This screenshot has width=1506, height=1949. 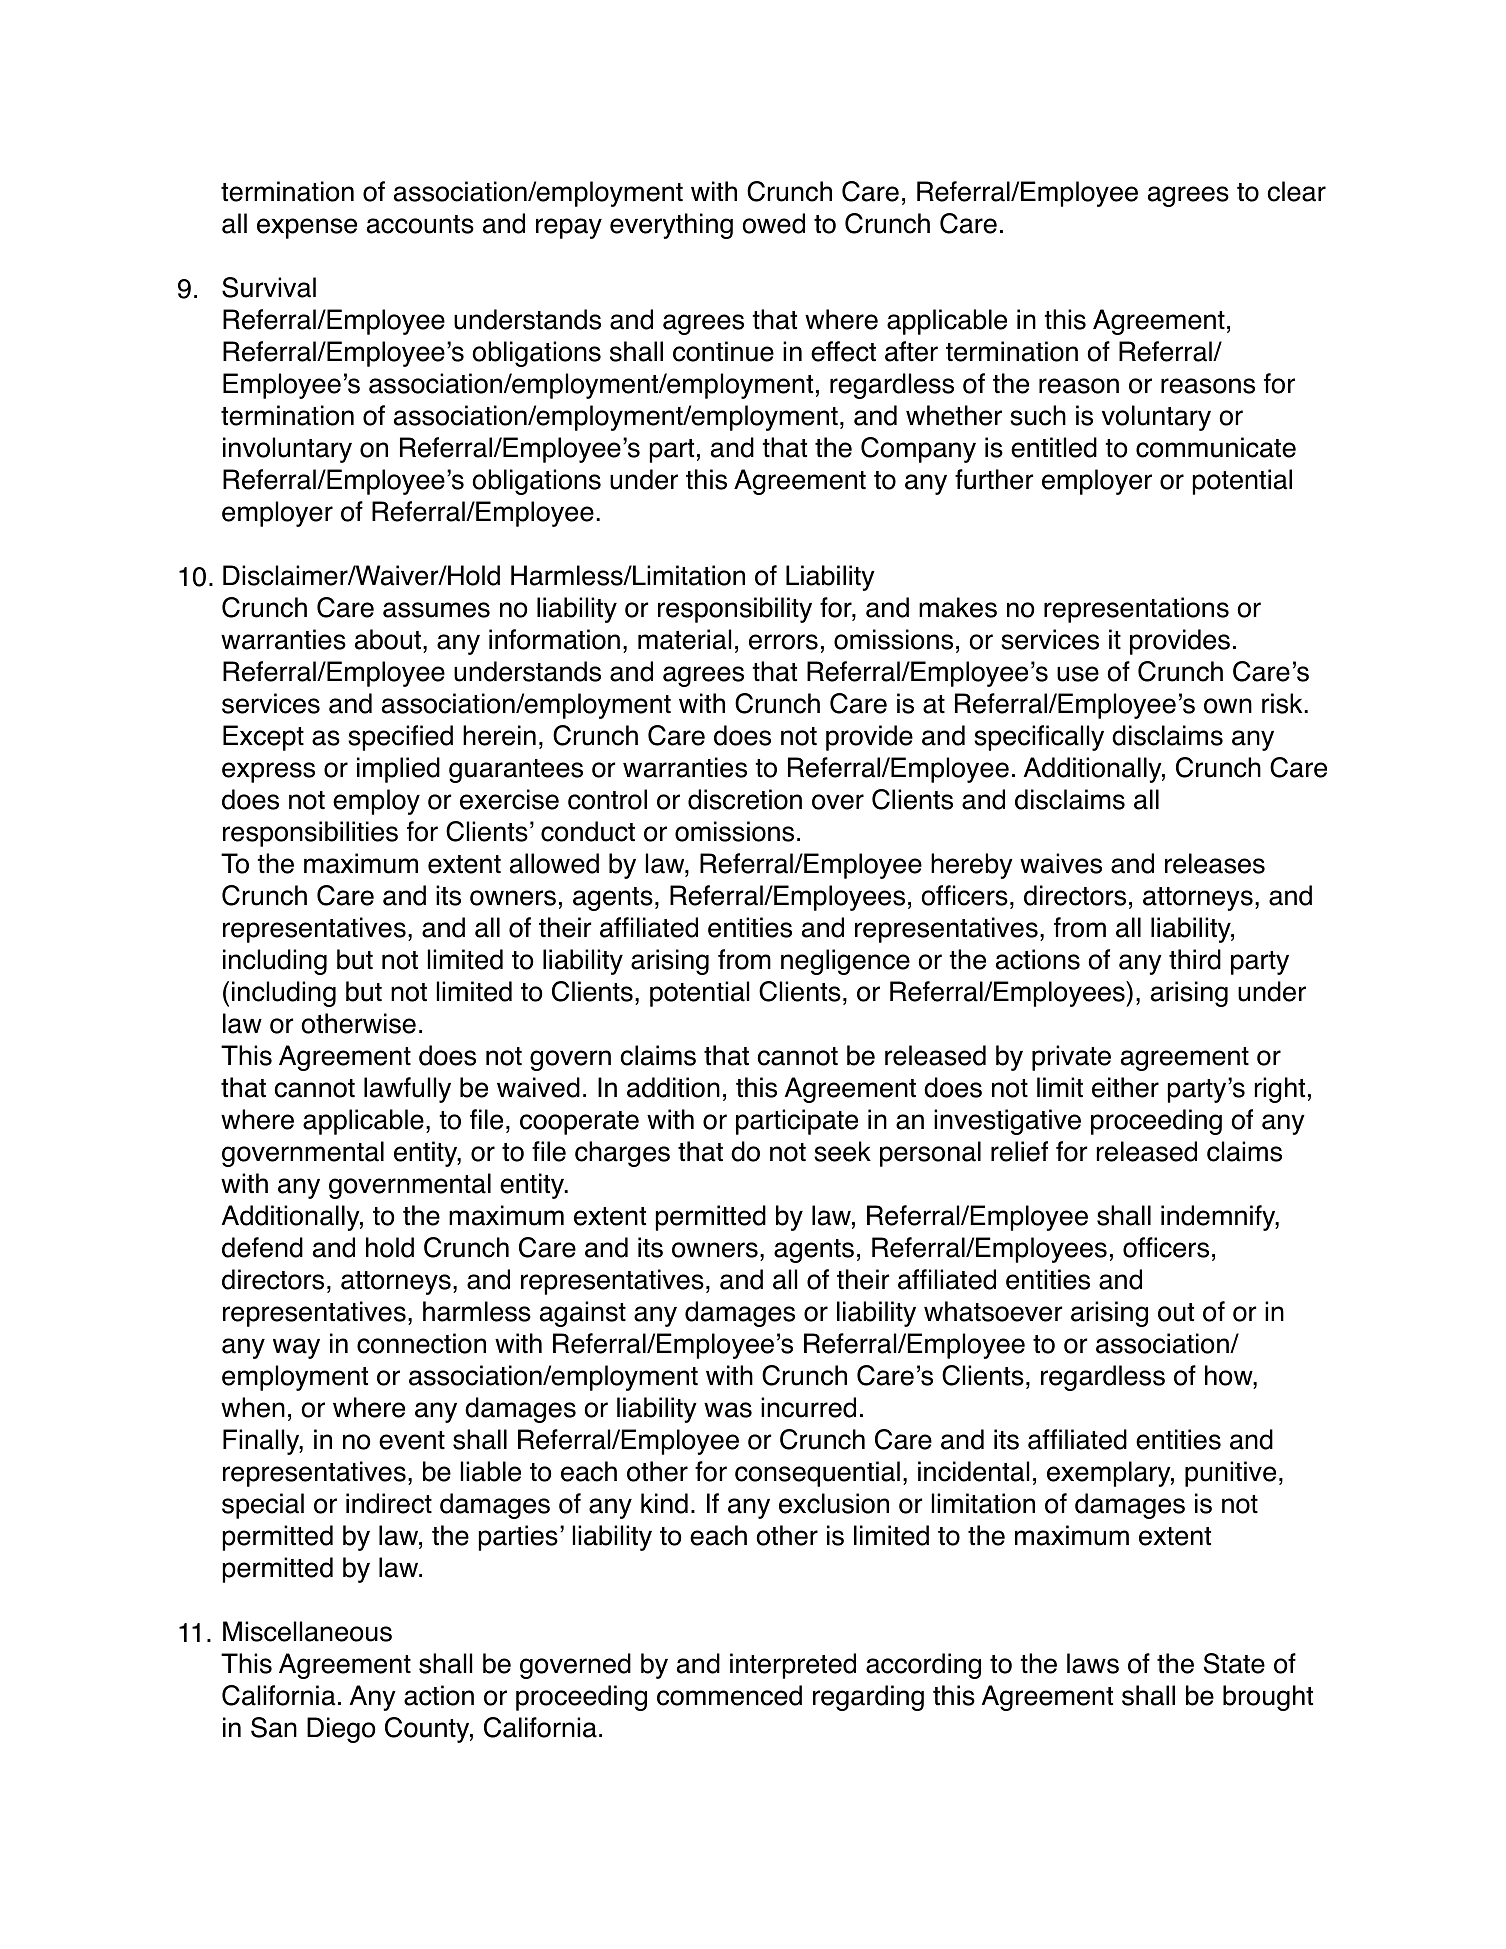 I want to click on State, so click(x=1234, y=1663).
